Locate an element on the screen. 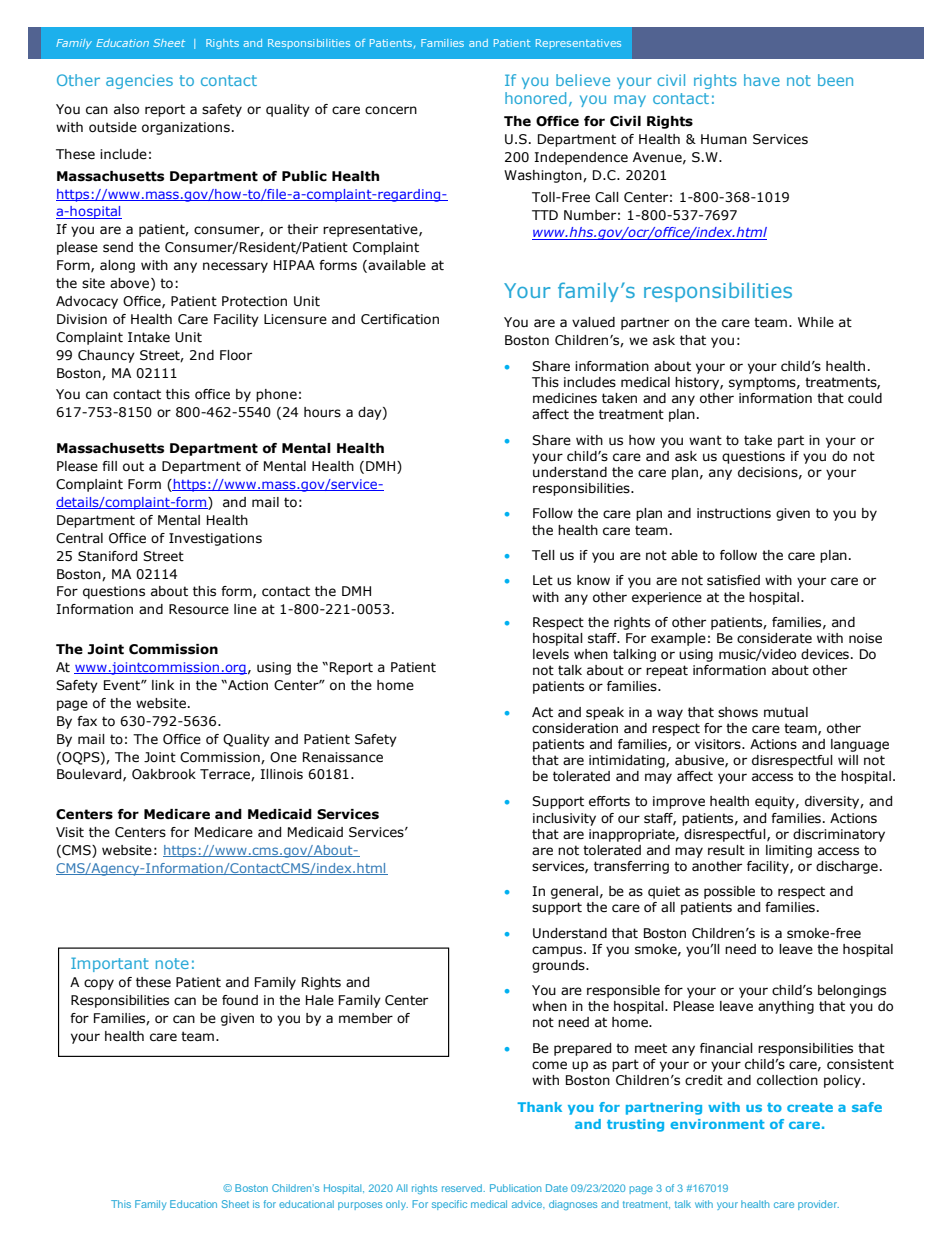 The width and height of the screenshot is (952, 1233). honored is located at coordinates (535, 98).
